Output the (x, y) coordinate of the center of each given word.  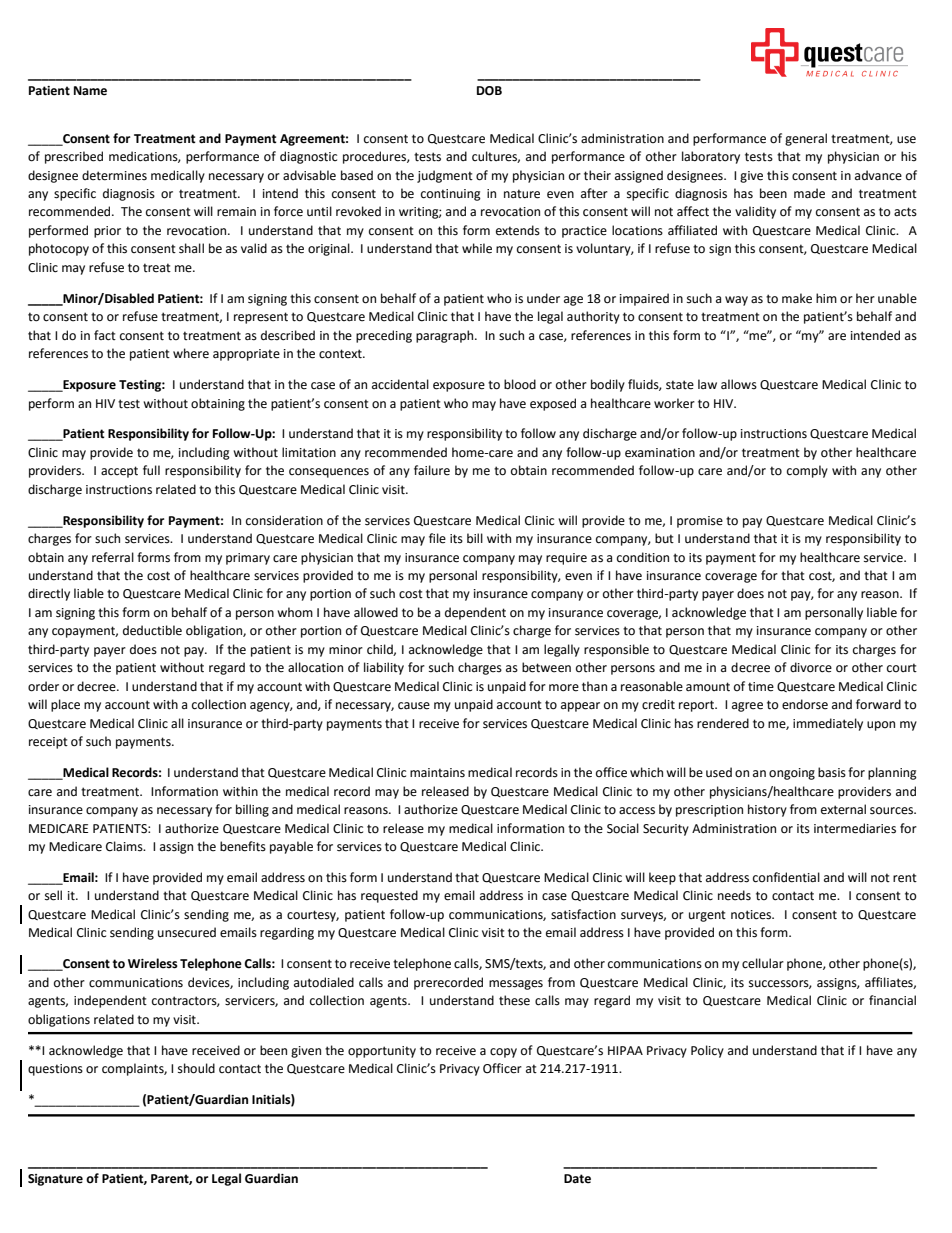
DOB (489, 91)
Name (90, 91)
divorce (811, 667)
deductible (152, 630)
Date (577, 1179)
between (546, 667)
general (806, 139)
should (196, 1068)
